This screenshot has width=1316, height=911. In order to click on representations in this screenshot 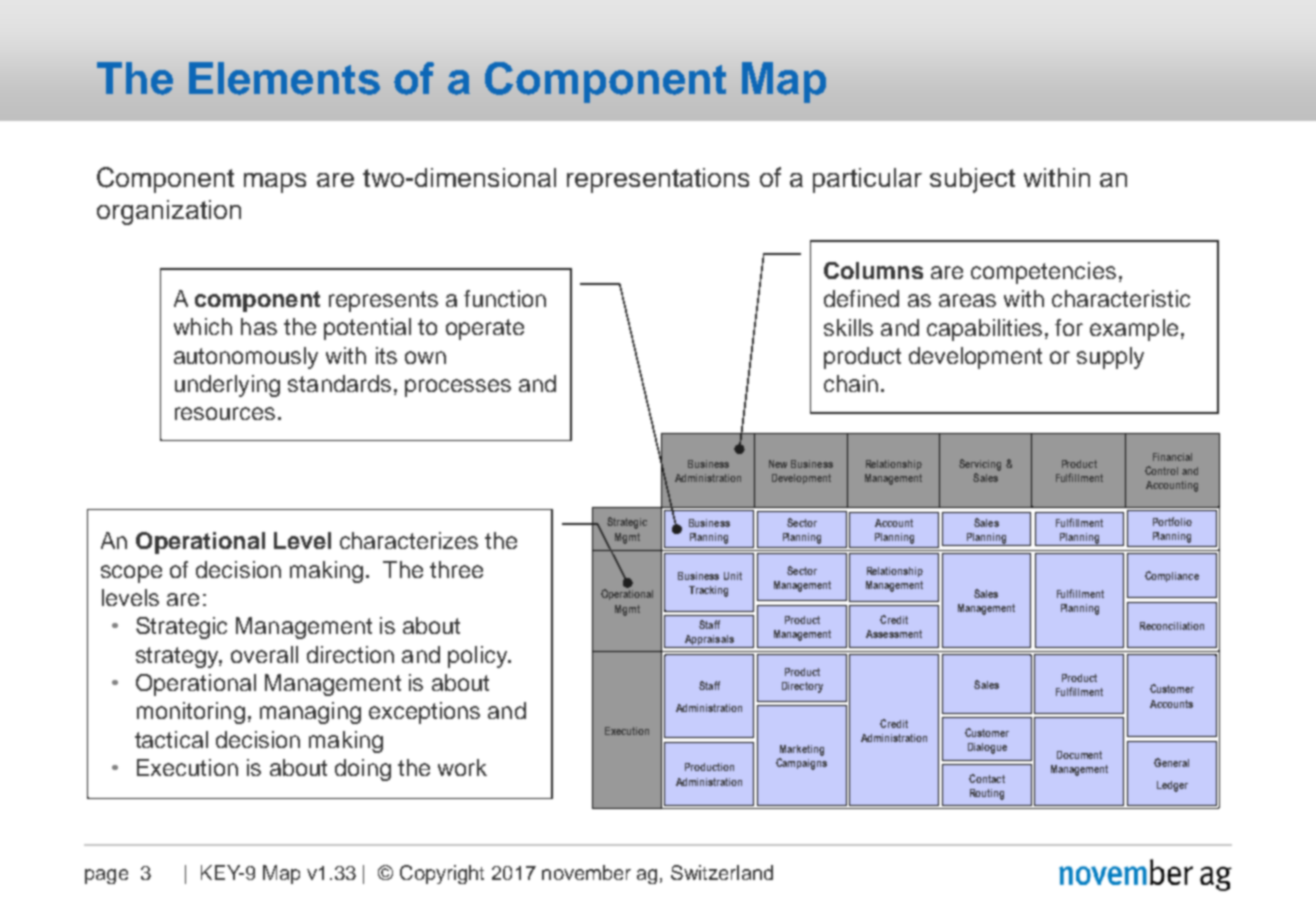, I will do `click(658, 180)`.
